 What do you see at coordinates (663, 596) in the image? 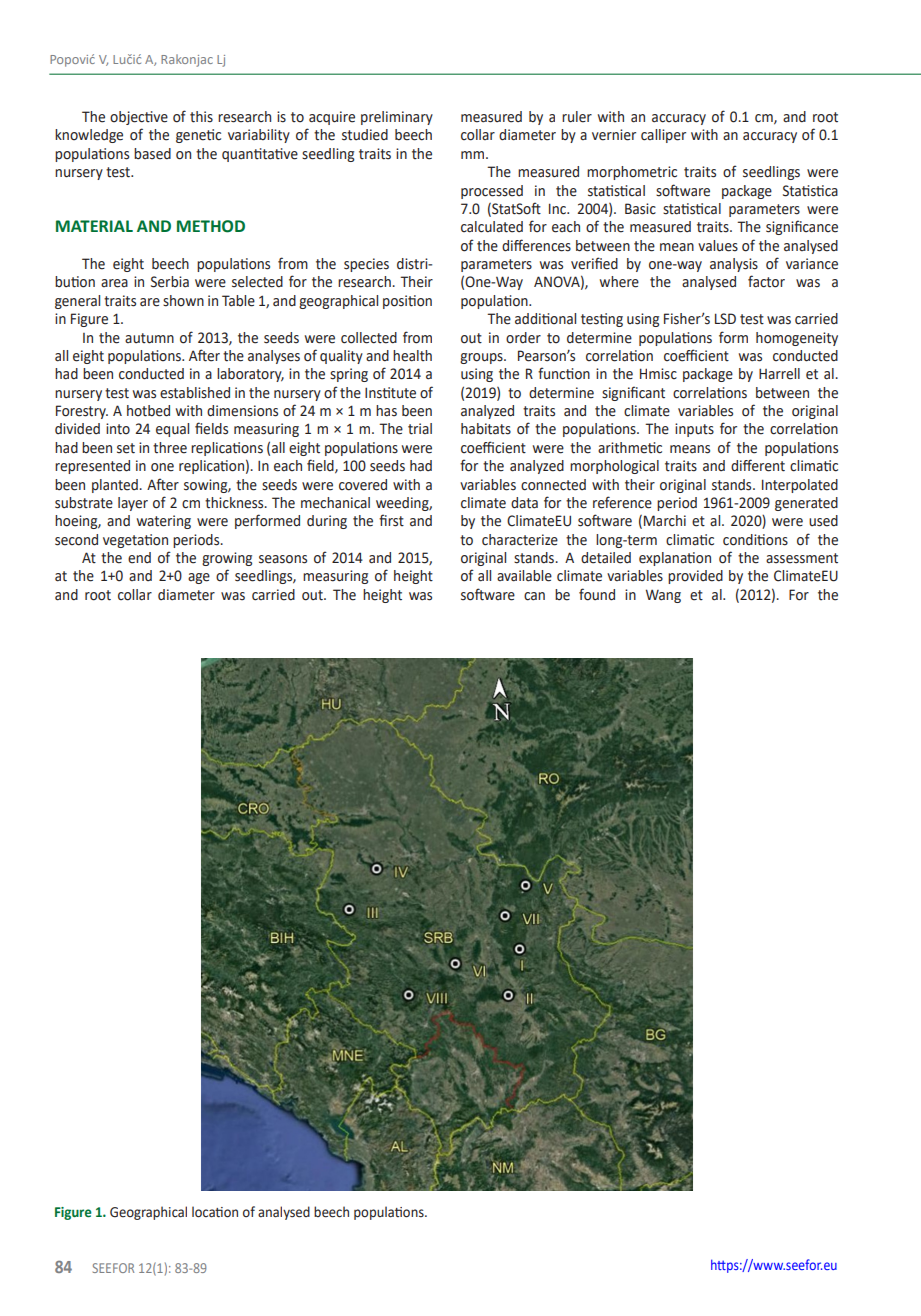
I see `Wang` at bounding box center [663, 596].
